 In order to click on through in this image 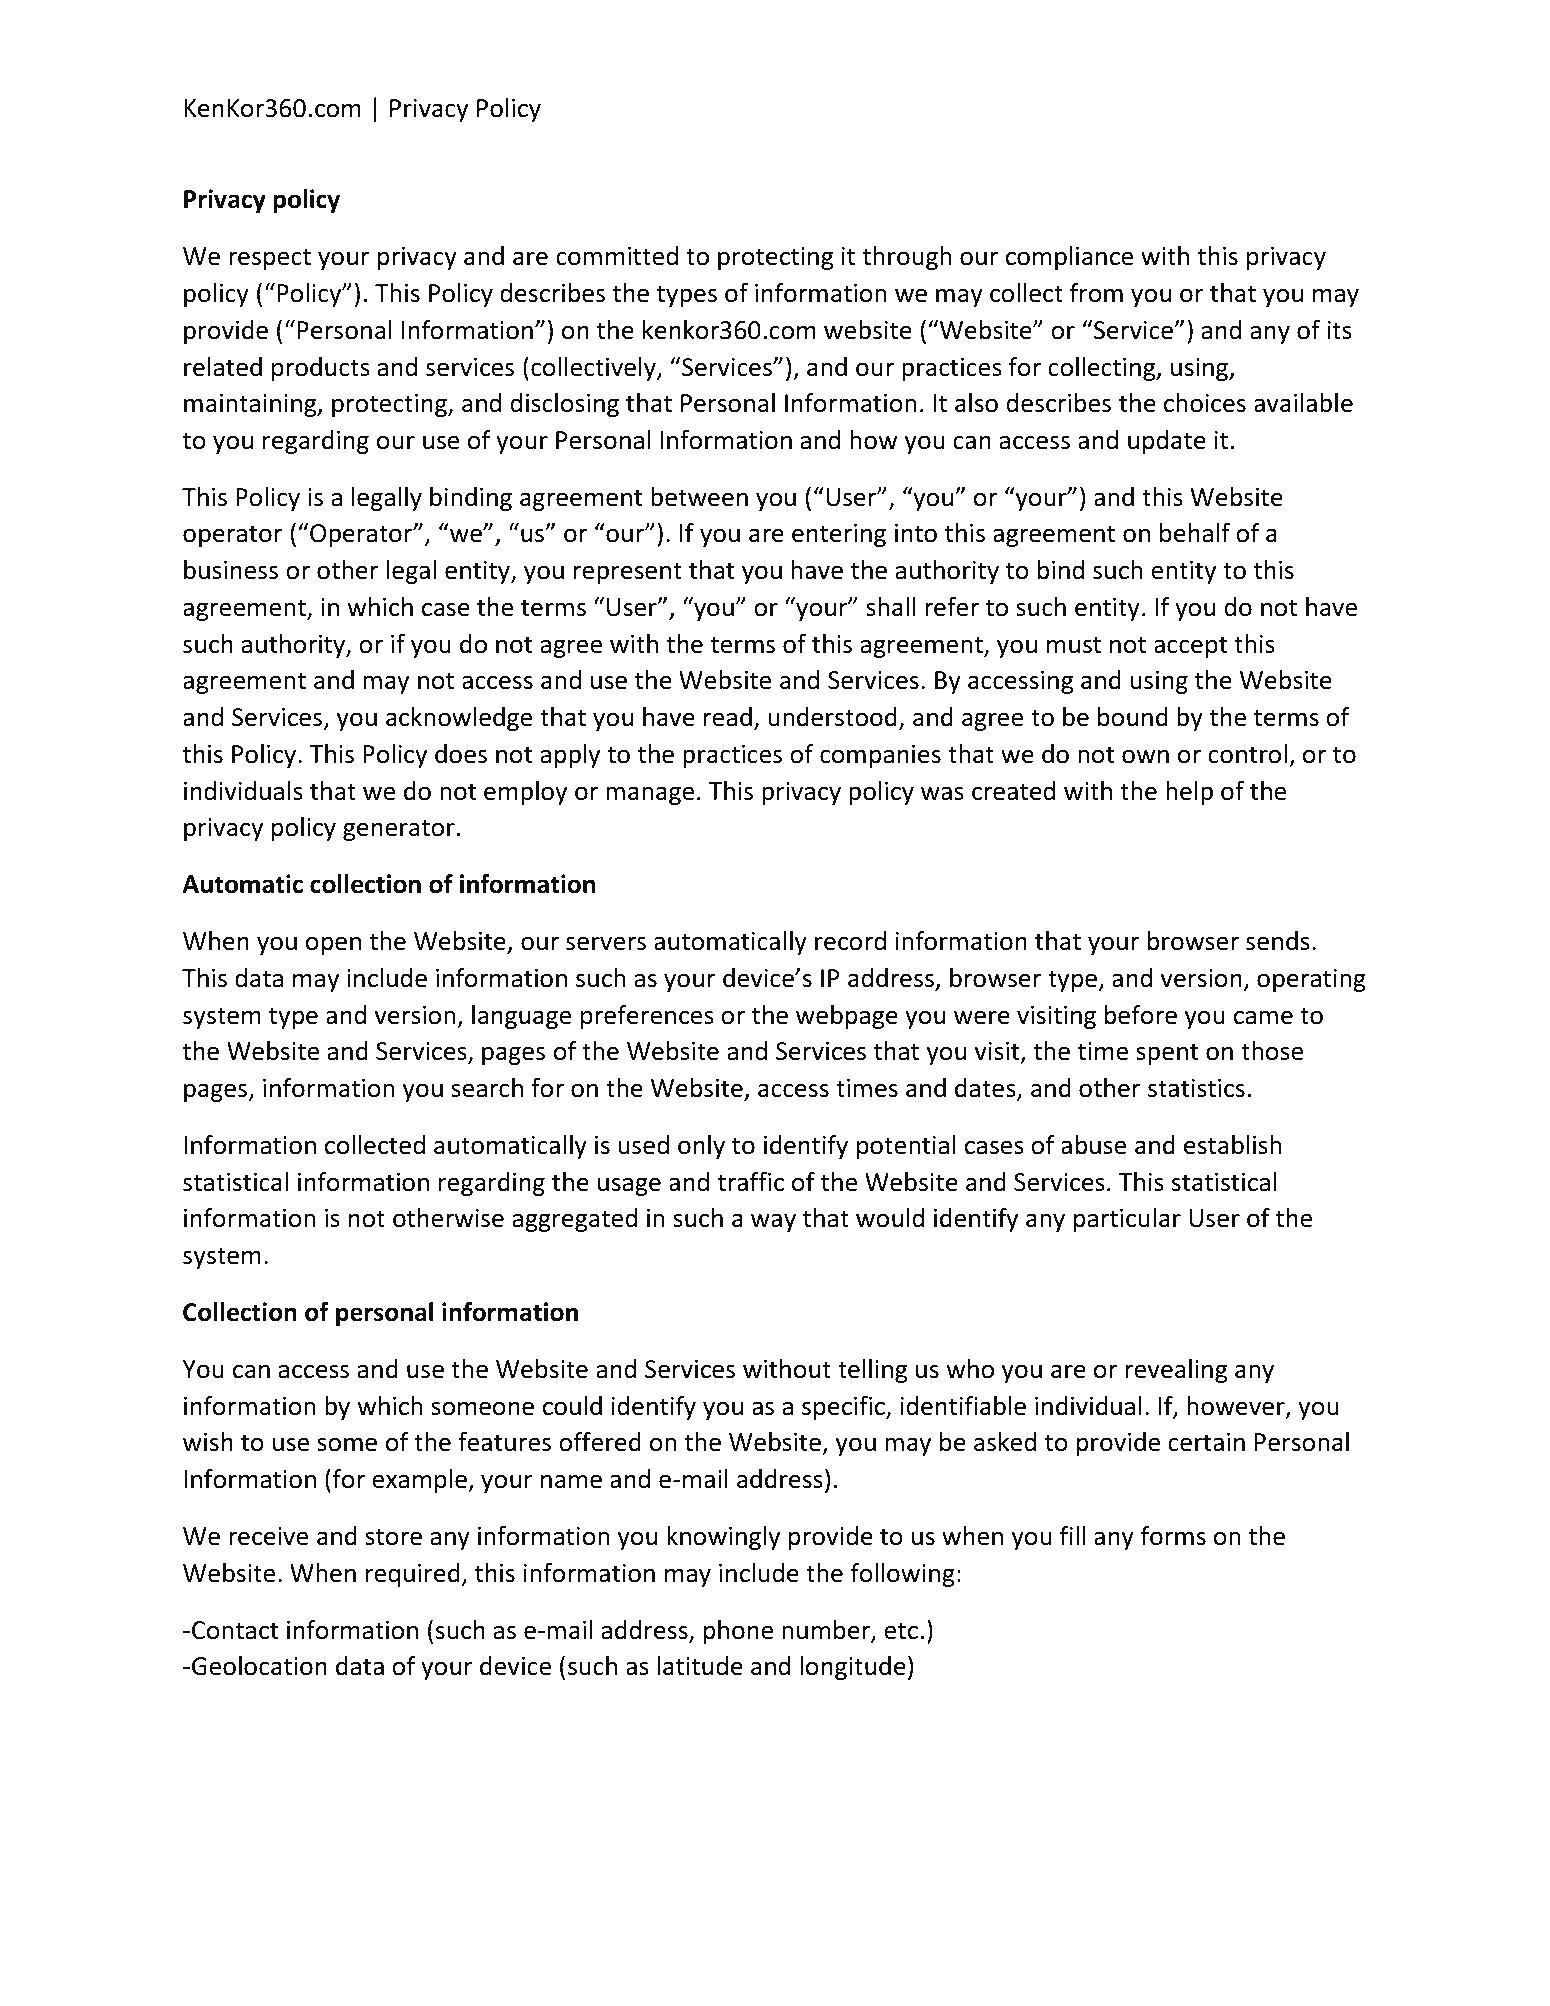, I will do `click(906, 258)`.
